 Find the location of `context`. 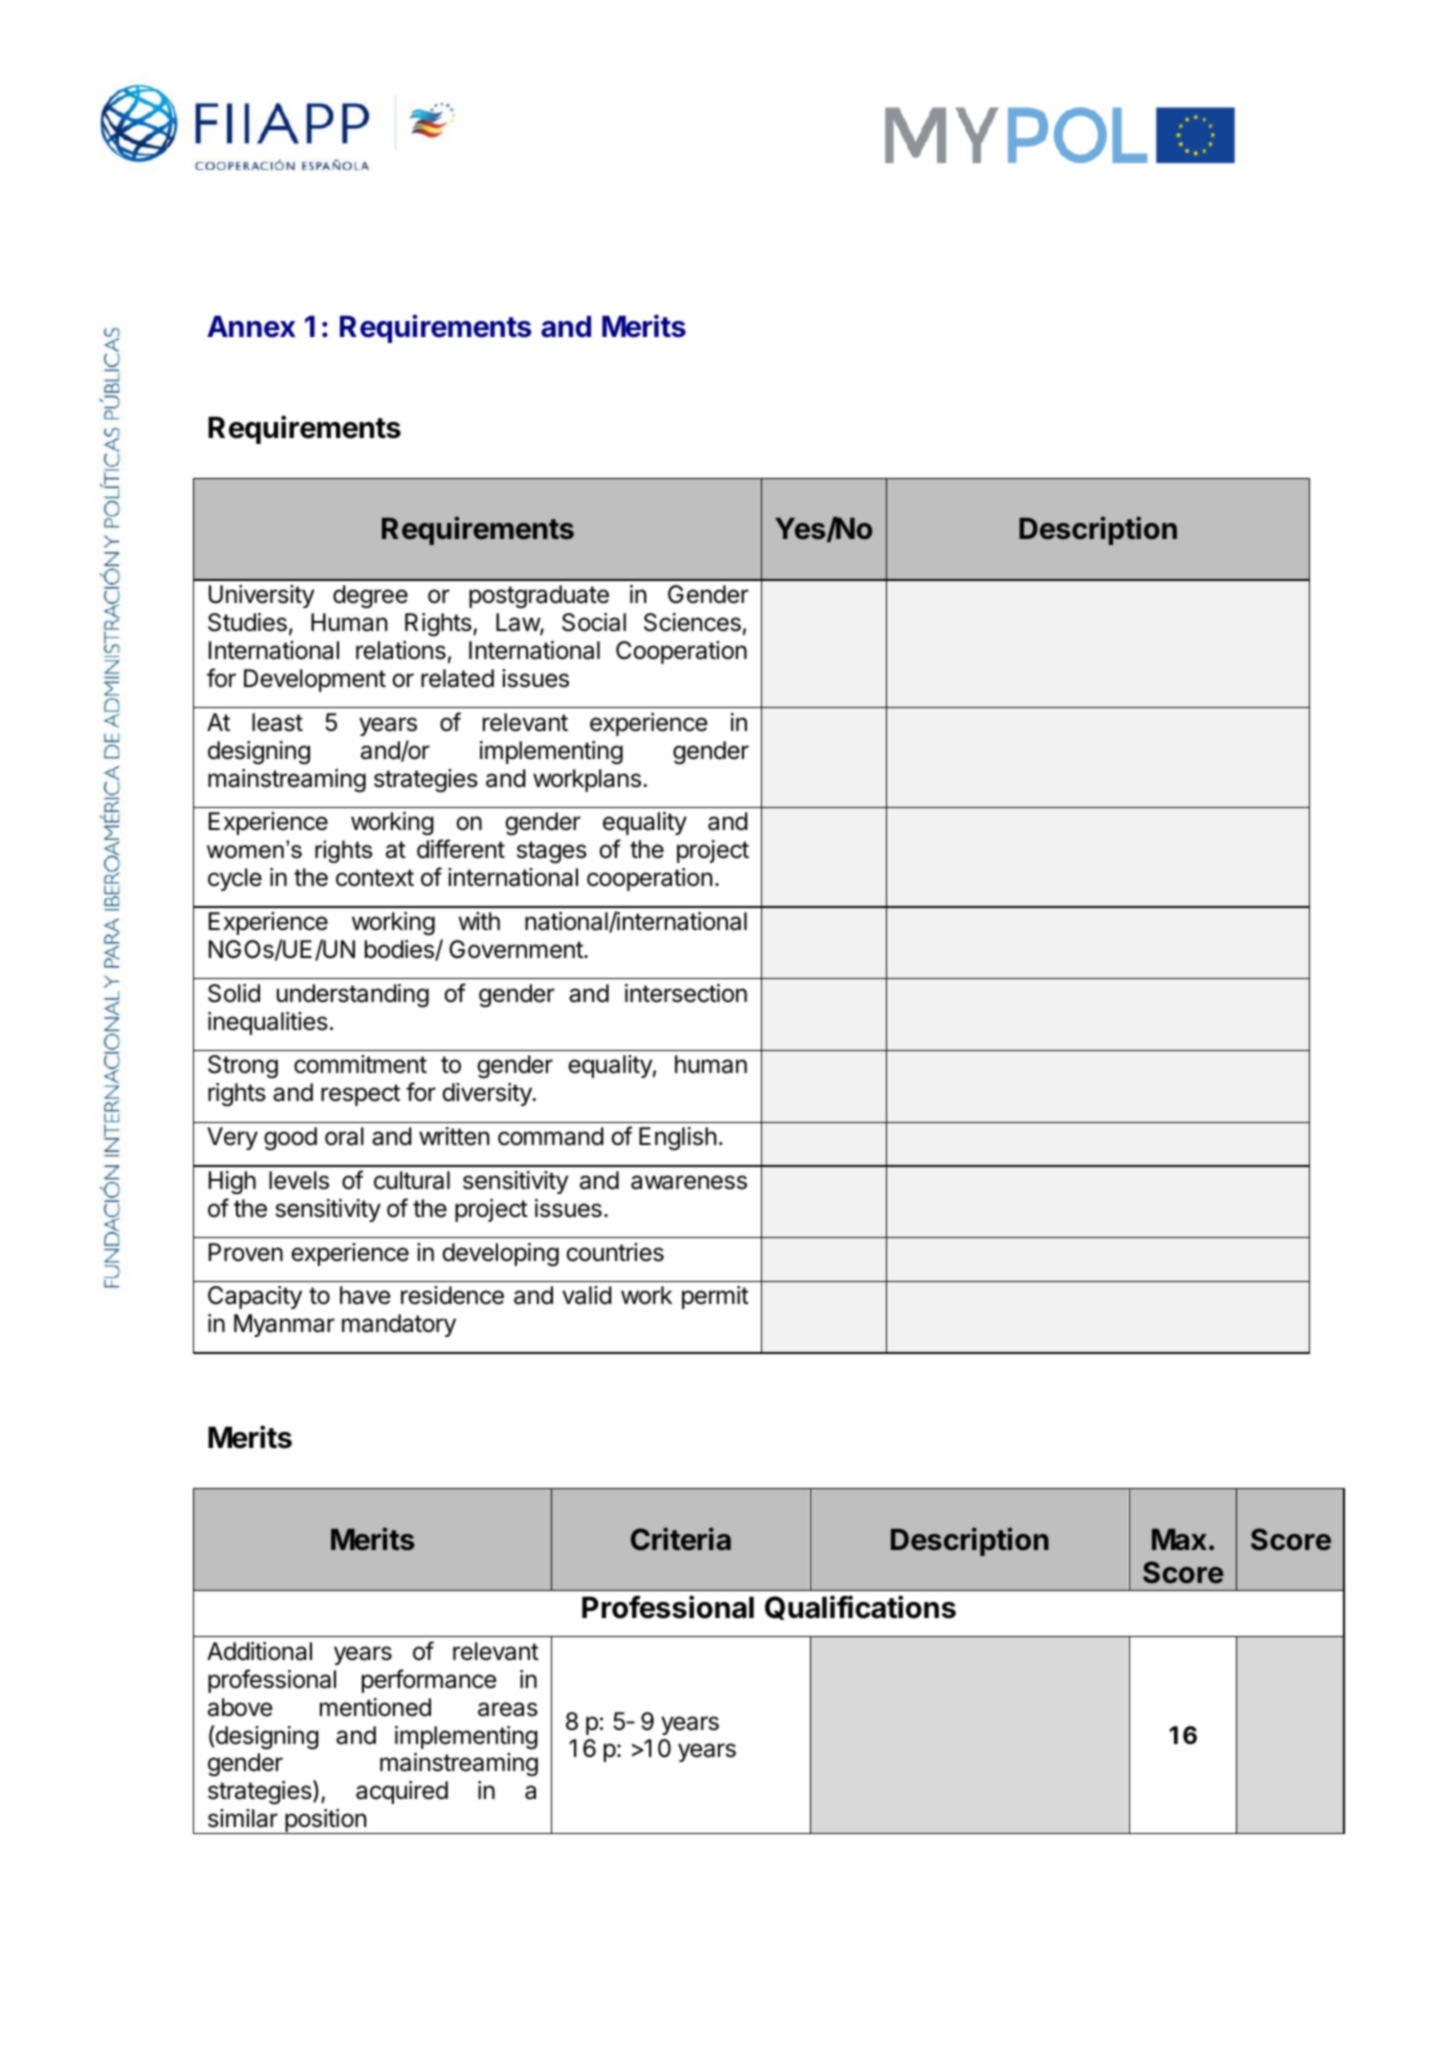

context is located at coordinates (375, 878).
